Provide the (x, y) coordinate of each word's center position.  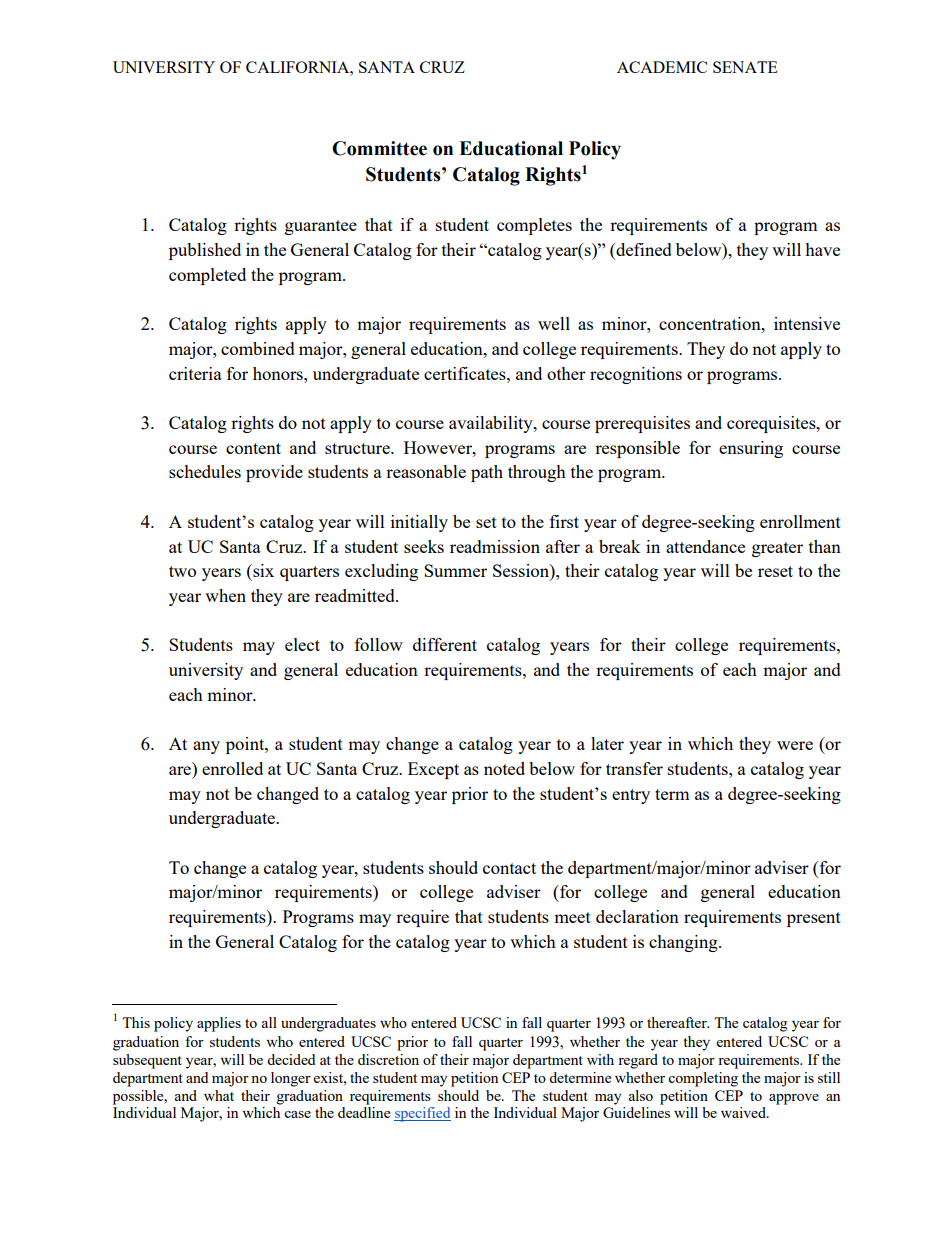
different (445, 644)
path (487, 473)
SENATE (745, 67)
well (554, 323)
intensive (807, 323)
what (219, 1095)
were (795, 745)
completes (534, 226)
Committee (379, 148)
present (814, 919)
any (206, 747)
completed (207, 276)
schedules (205, 471)
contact (509, 868)
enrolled (232, 768)
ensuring (751, 449)
